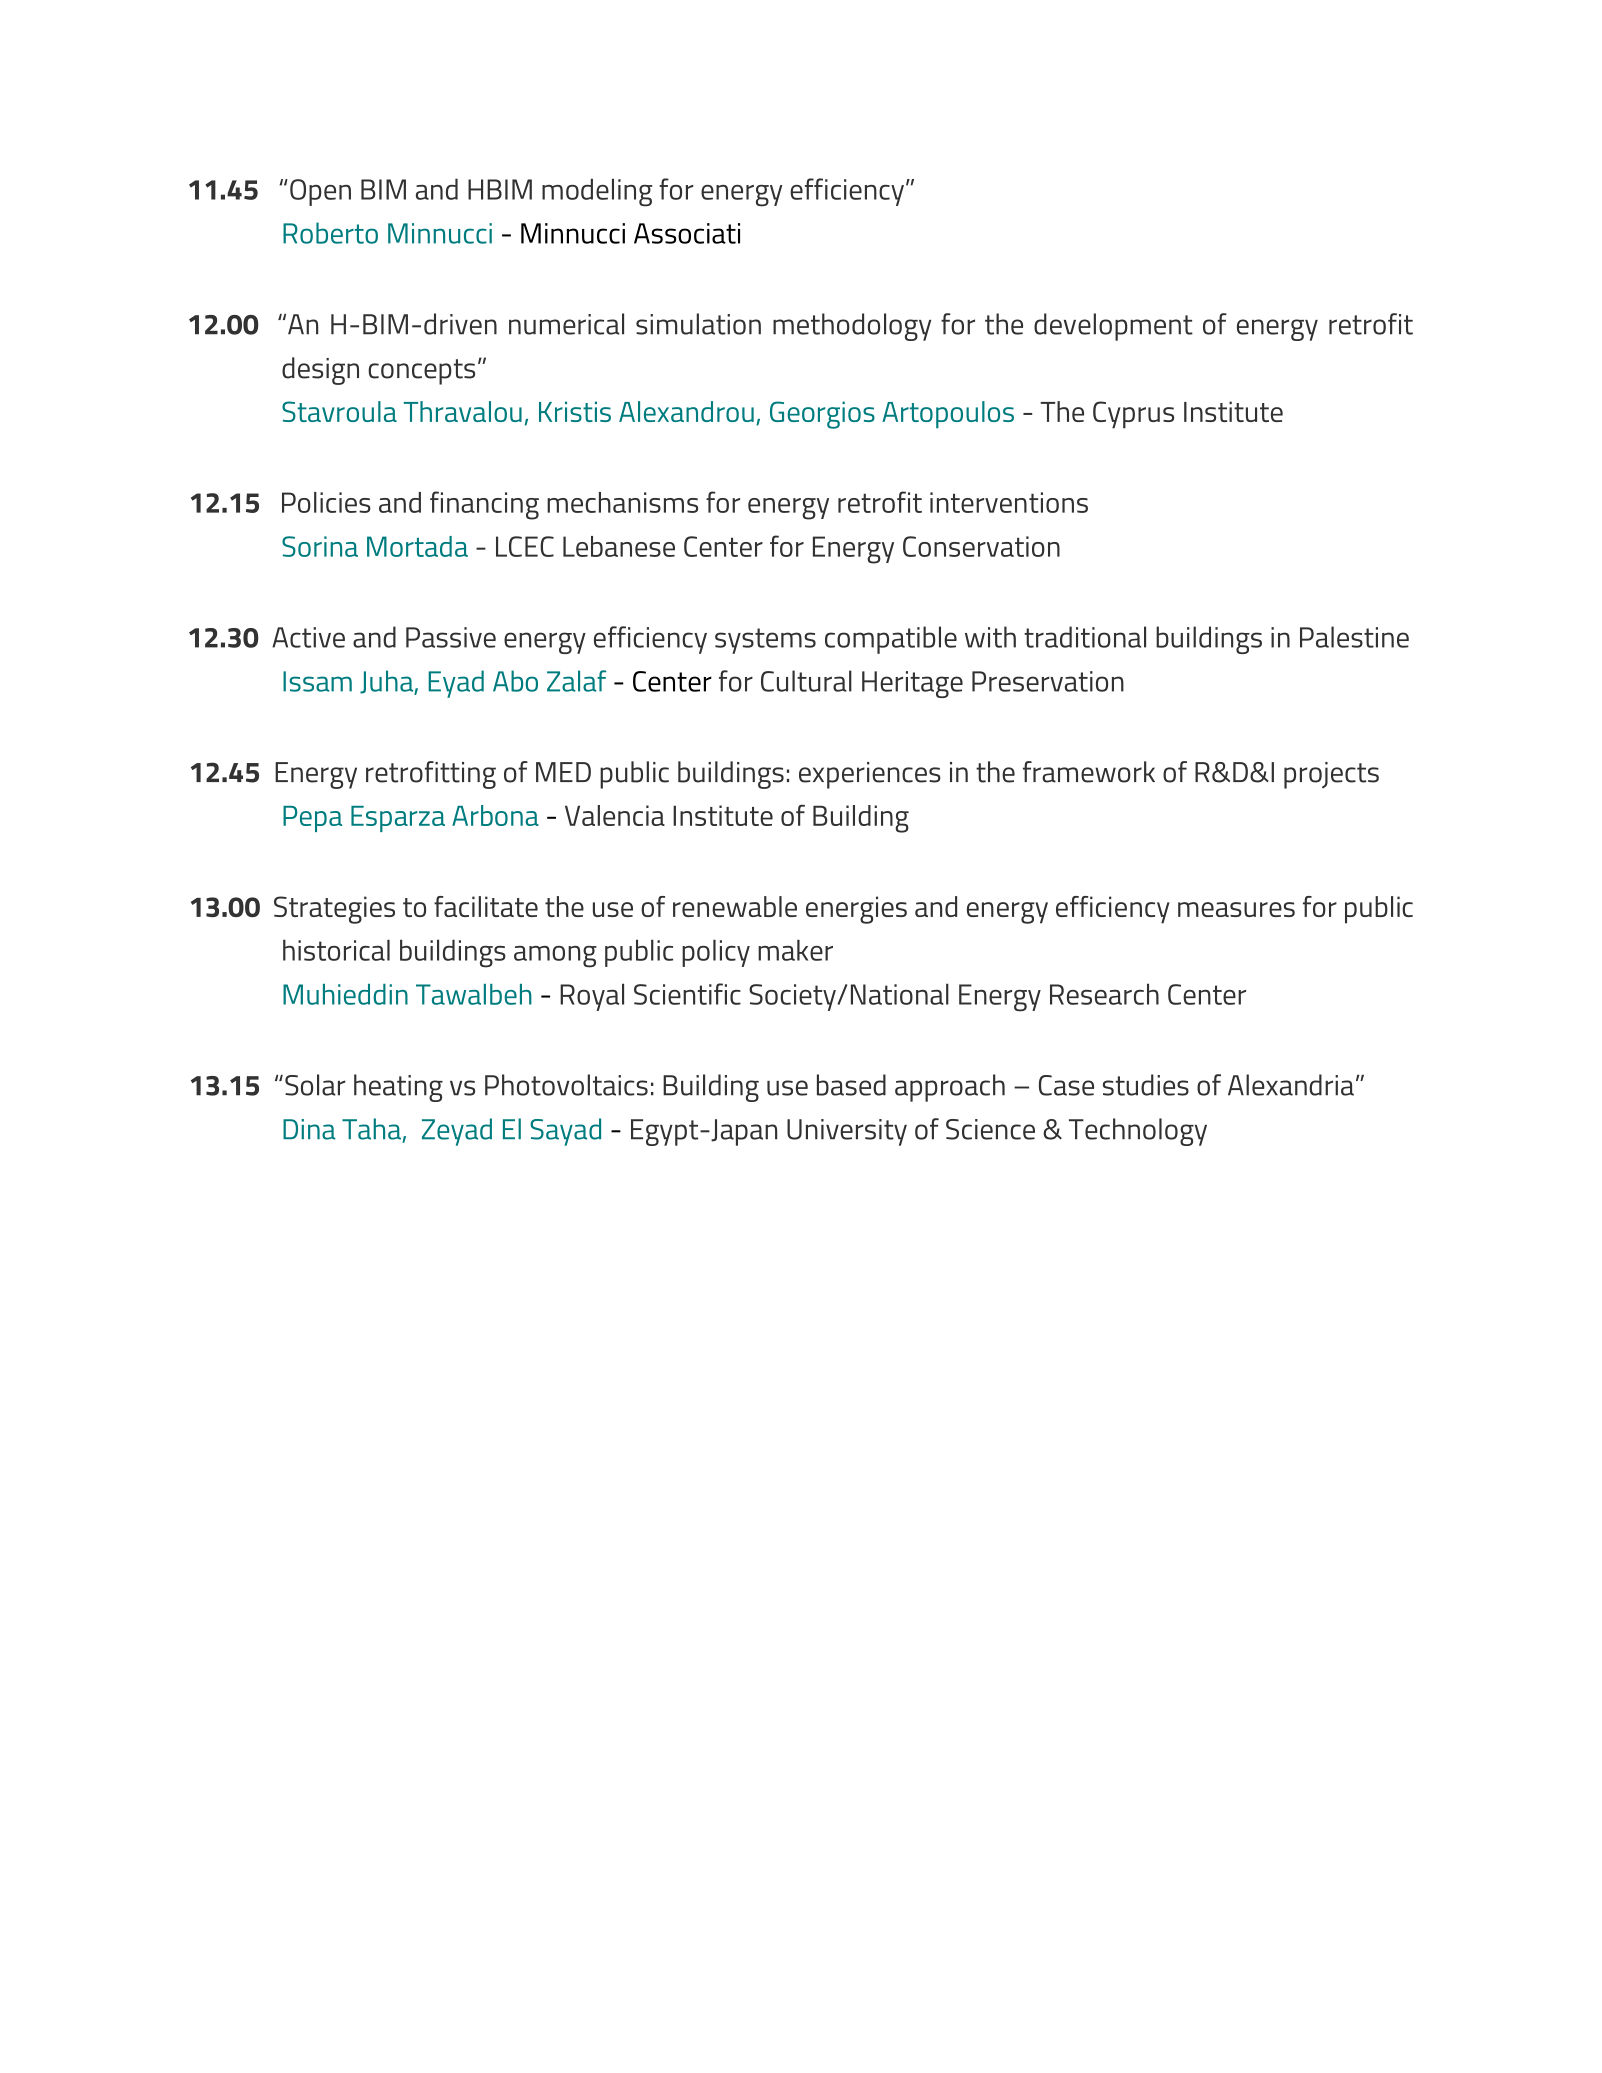  What do you see at coordinates (451, 637) in the screenshot?
I see `Passive` at bounding box center [451, 637].
